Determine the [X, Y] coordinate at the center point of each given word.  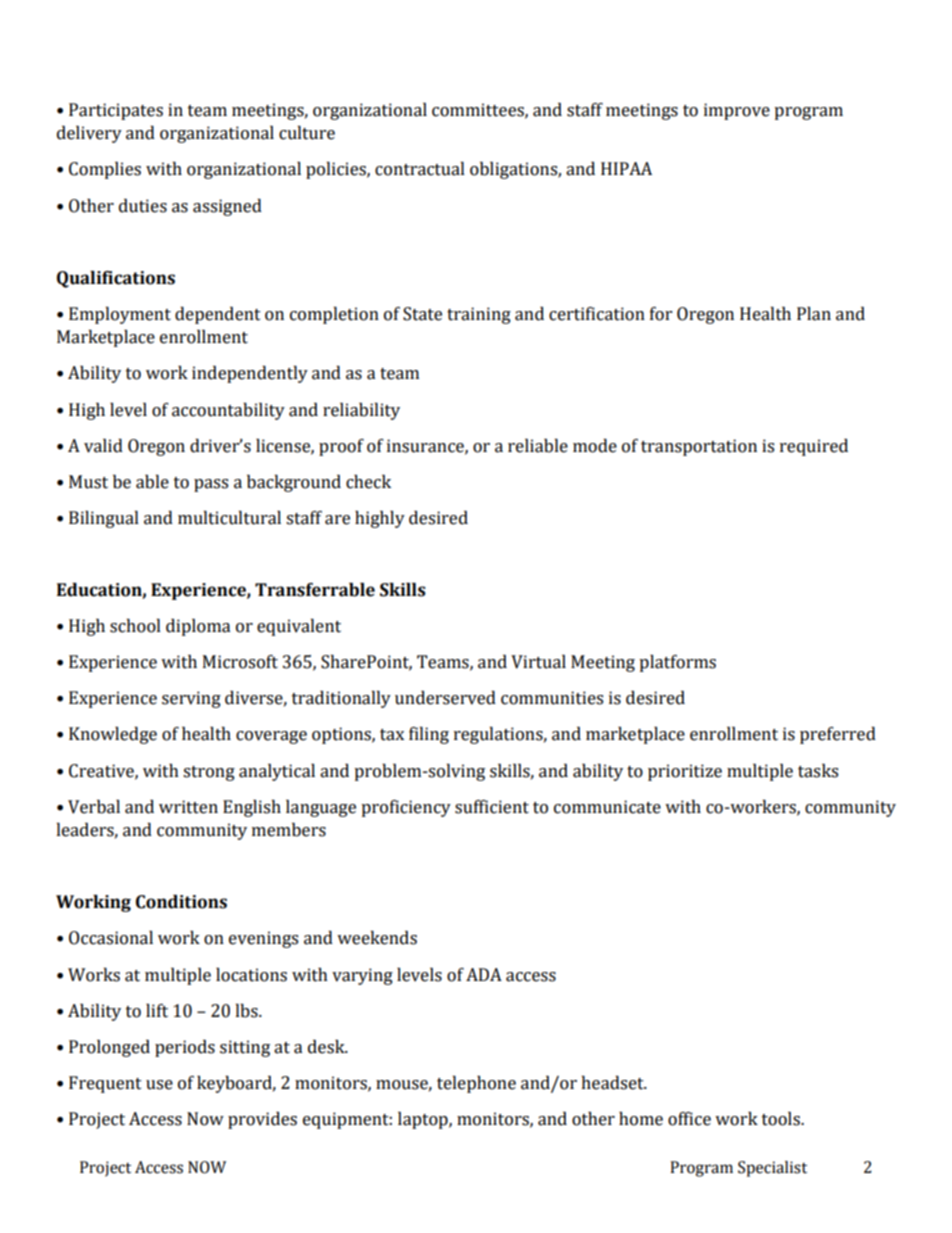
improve [737, 111]
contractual [420, 169]
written [188, 807]
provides [262, 1120]
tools [782, 1119]
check [368, 482]
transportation [699, 447]
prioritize [685, 772]
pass [211, 485]
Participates [116, 111]
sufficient [492, 807]
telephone [476, 1084]
